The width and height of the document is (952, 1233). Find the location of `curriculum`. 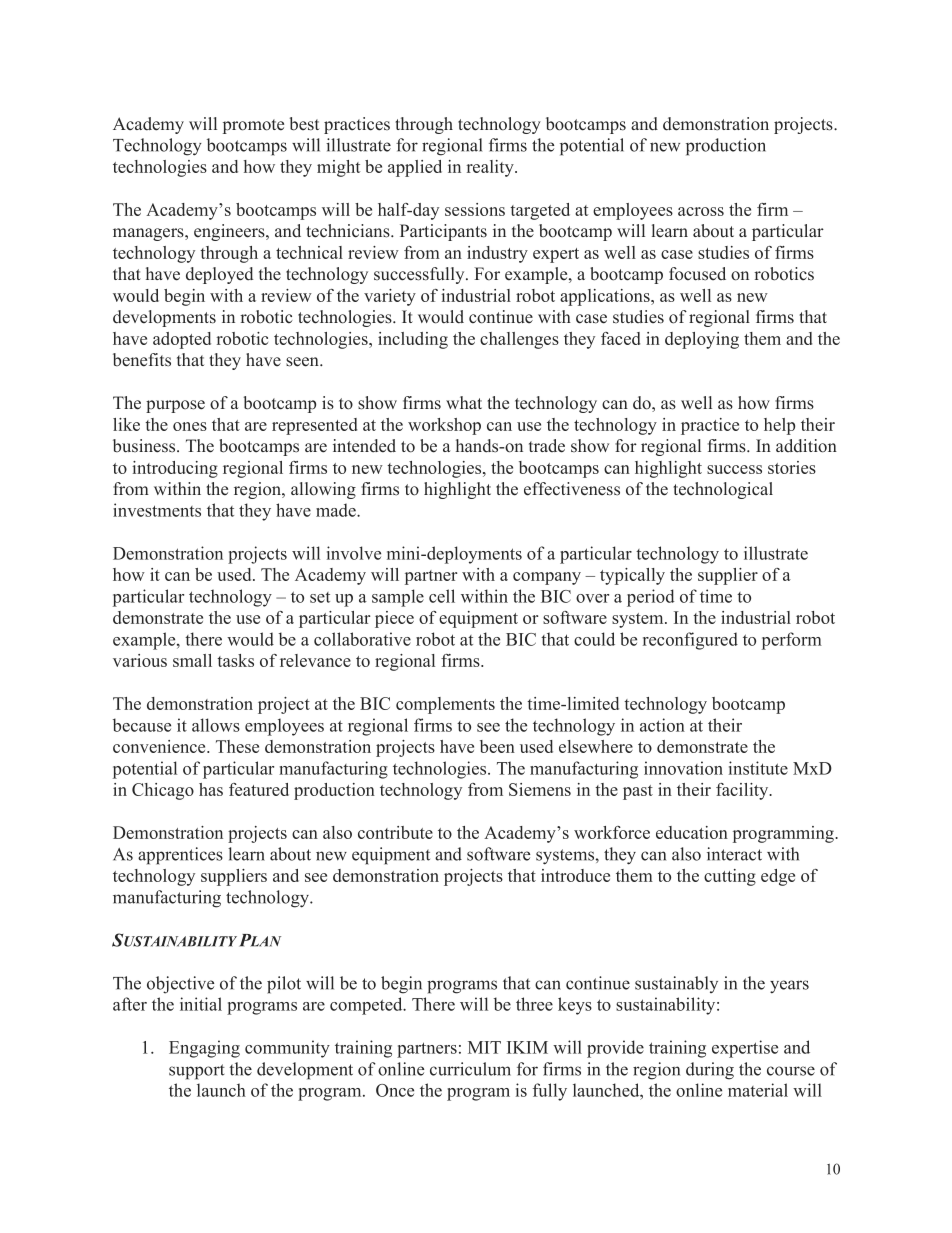

curriculum is located at coordinates (470, 1069).
